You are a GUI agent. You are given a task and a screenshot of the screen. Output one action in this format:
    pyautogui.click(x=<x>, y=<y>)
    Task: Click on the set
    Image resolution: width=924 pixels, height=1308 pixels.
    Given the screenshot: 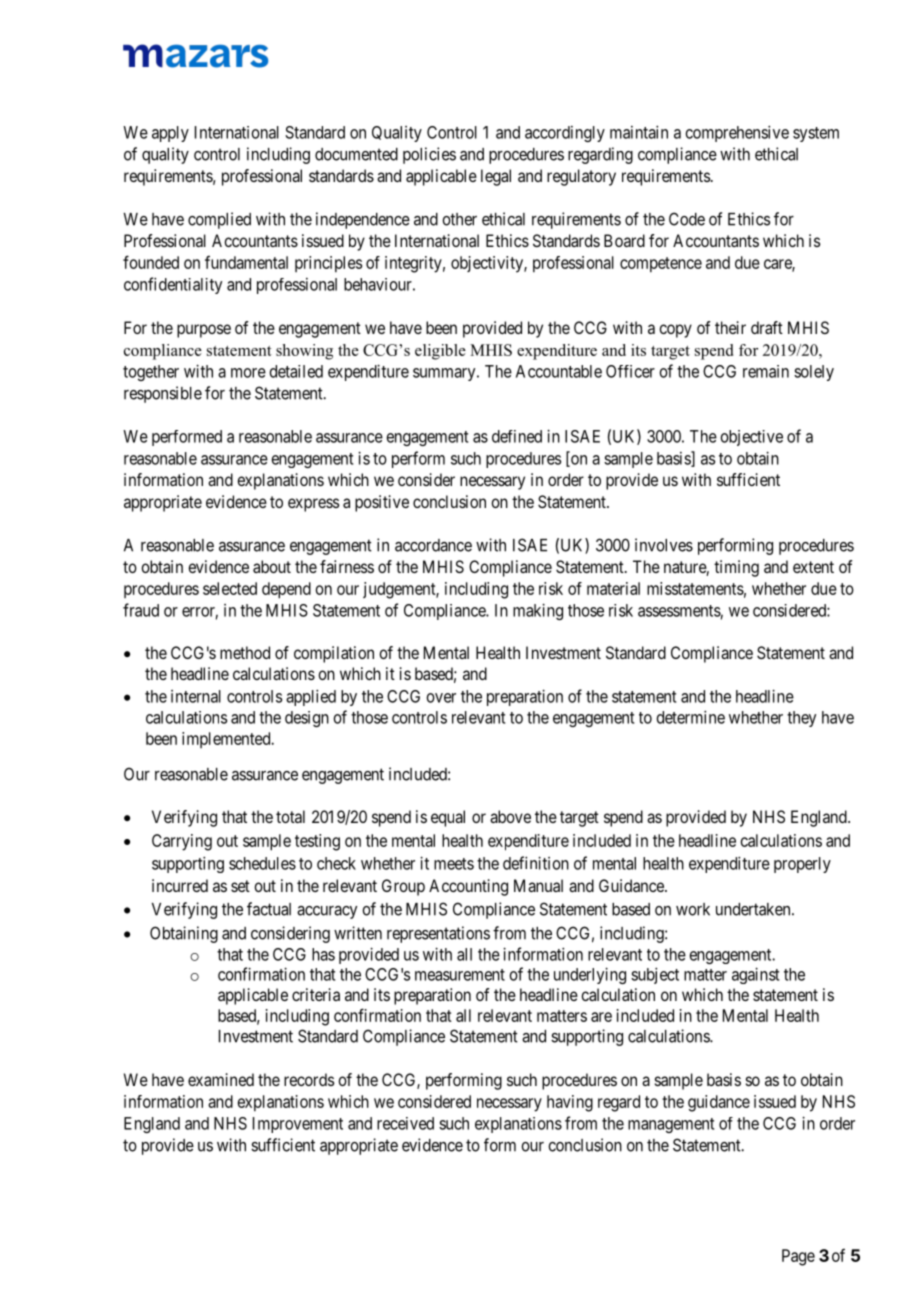 What is the action you would take?
    pyautogui.click(x=240, y=886)
